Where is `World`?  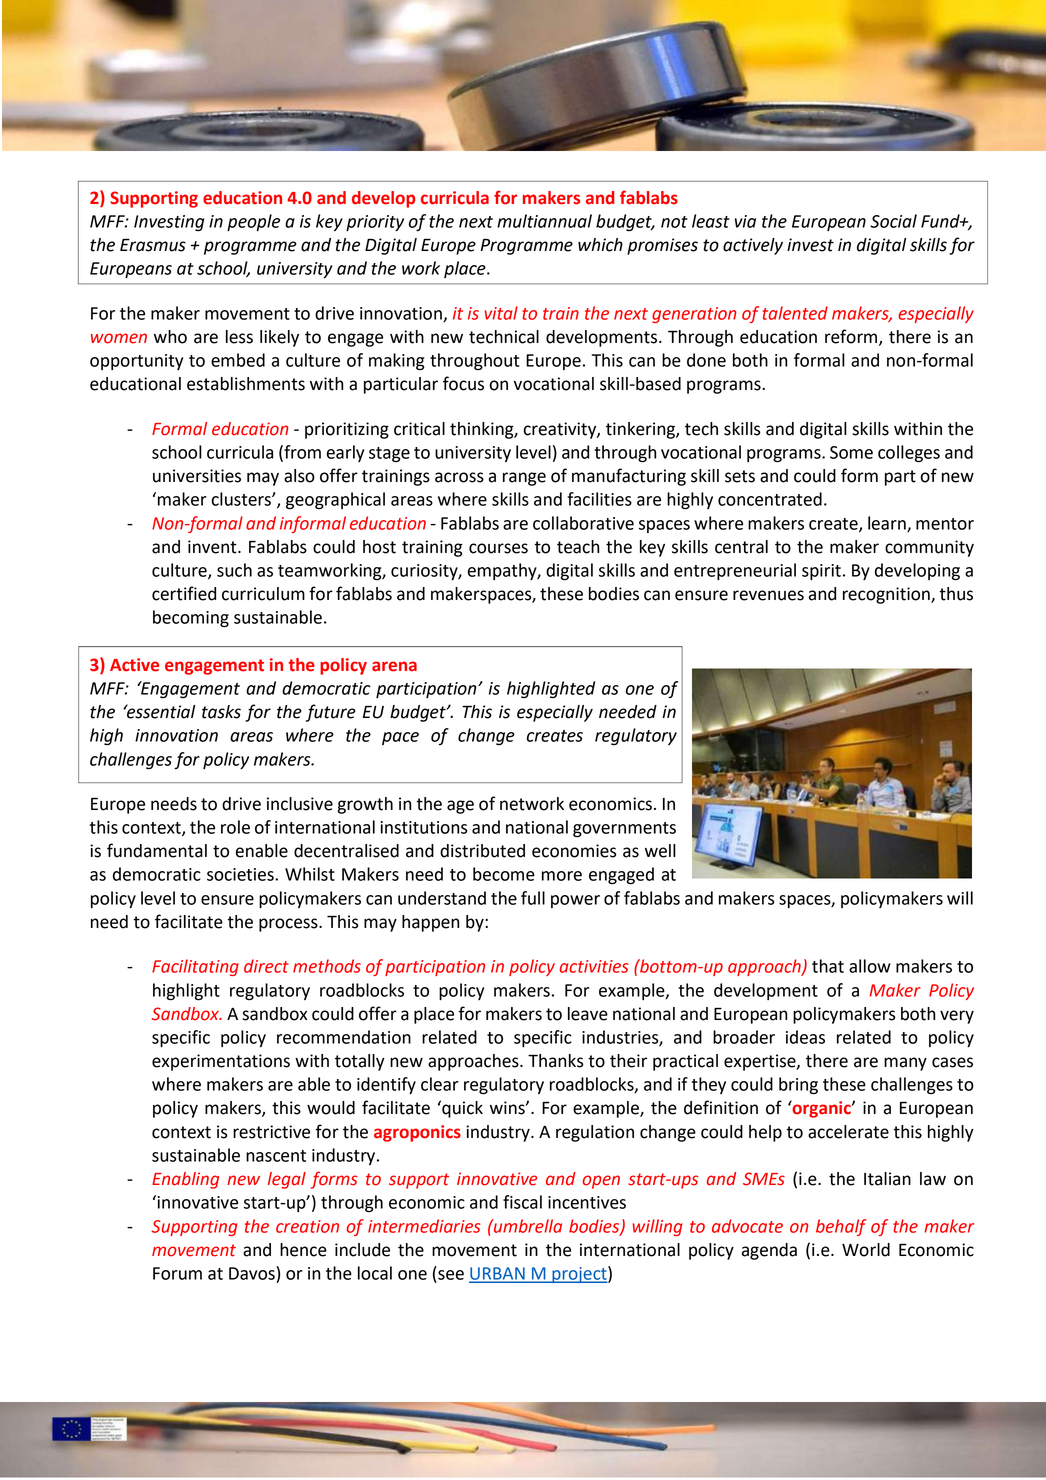
World is located at coordinates (866, 1250).
